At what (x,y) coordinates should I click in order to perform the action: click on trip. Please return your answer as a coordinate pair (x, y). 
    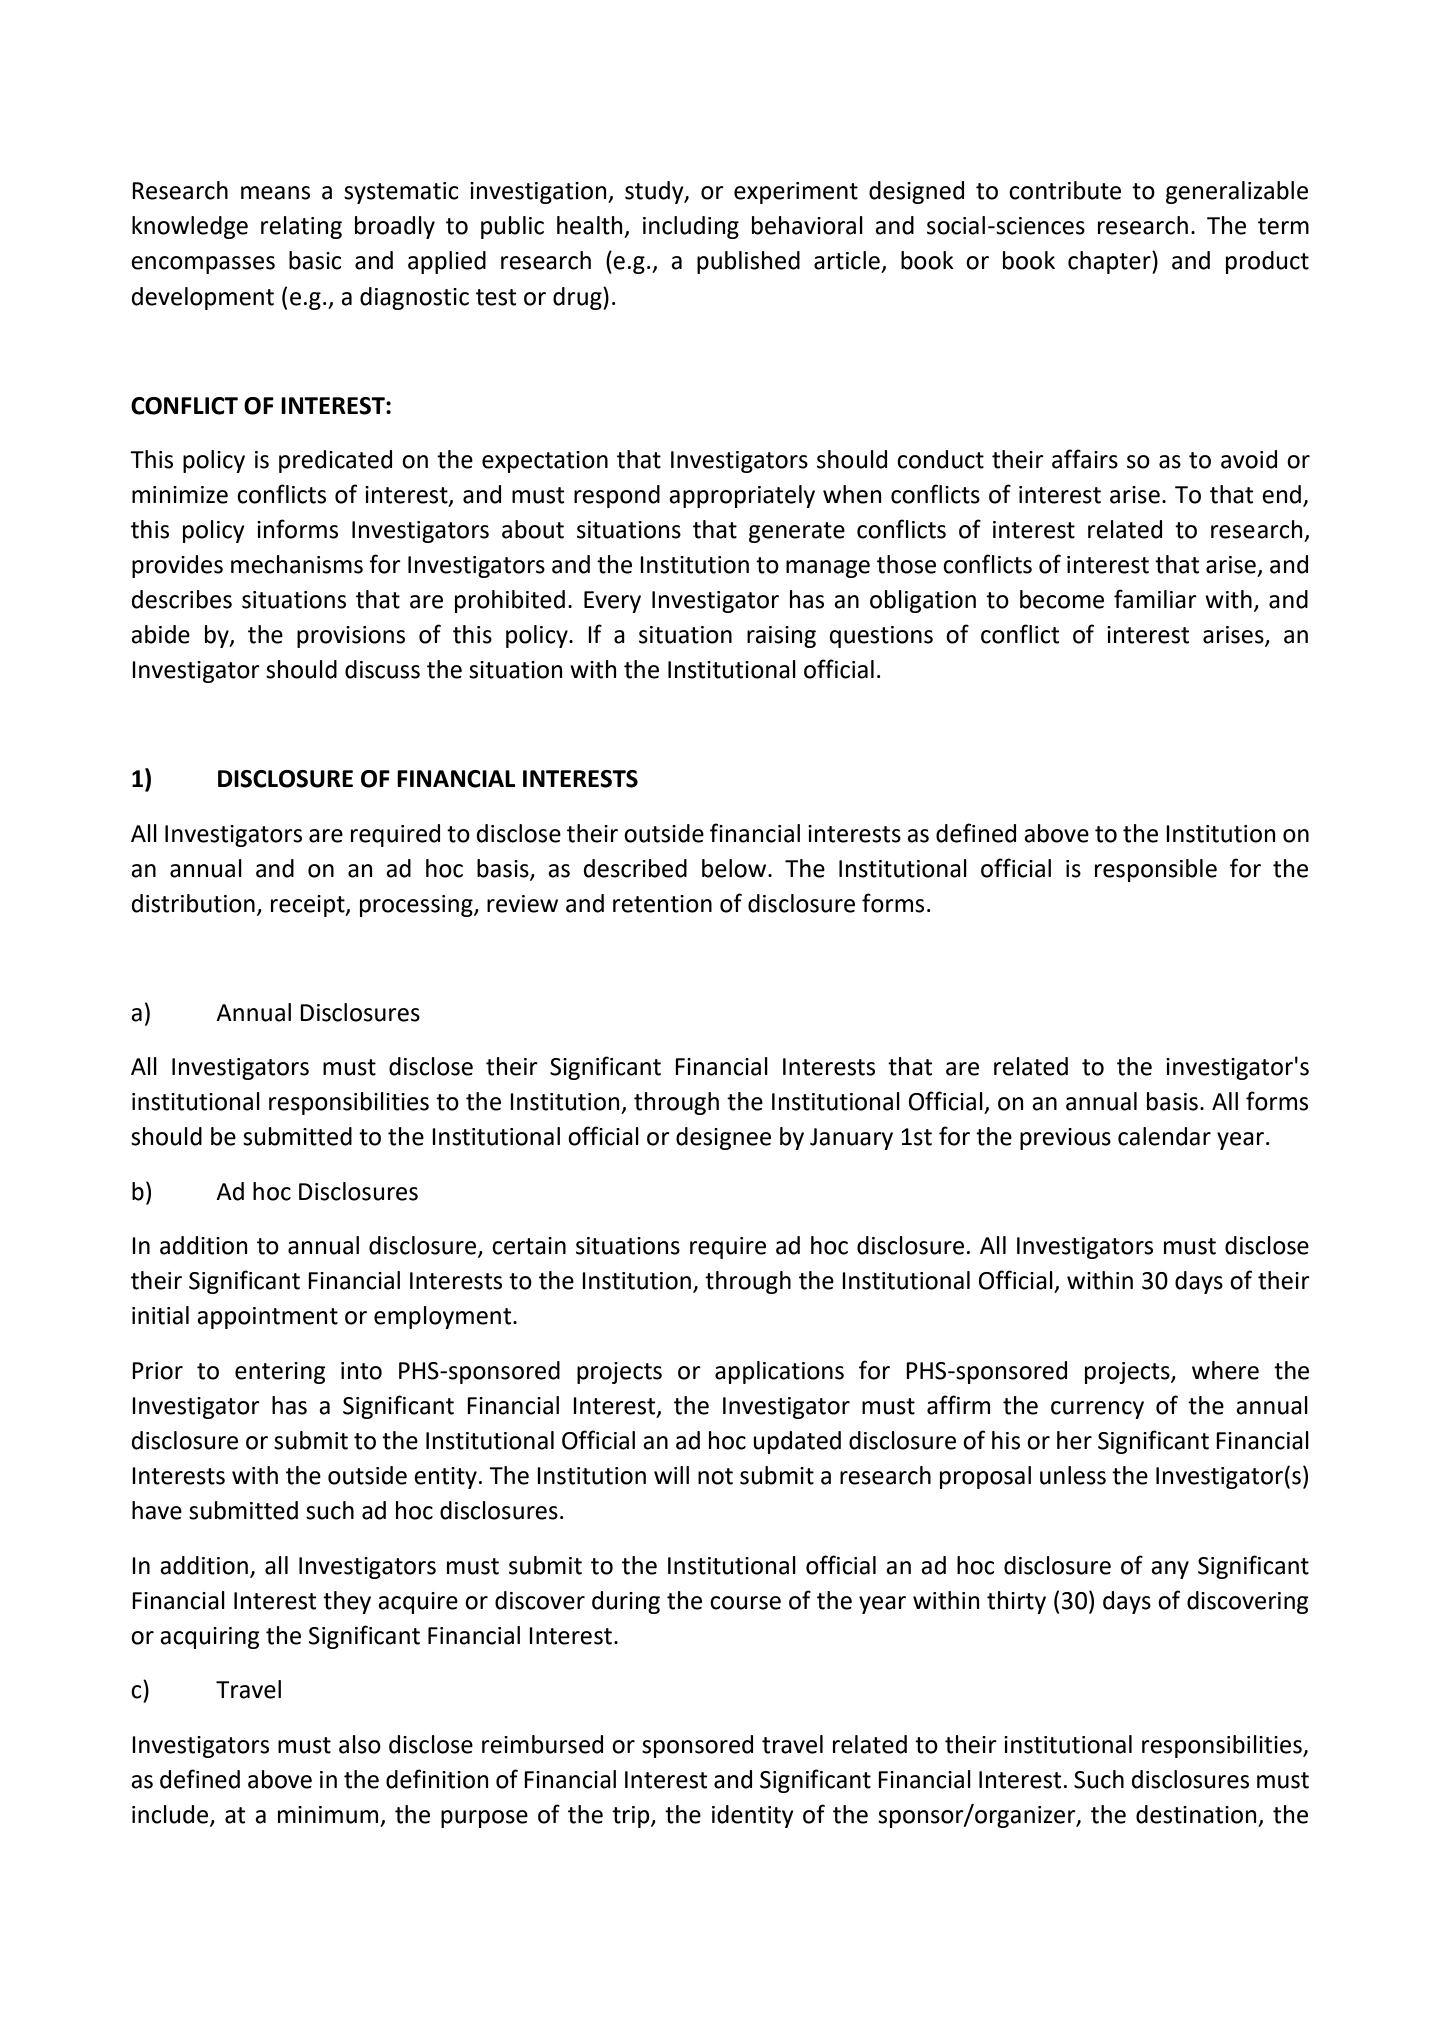
    Looking at the image, I should click on (632, 1817).
